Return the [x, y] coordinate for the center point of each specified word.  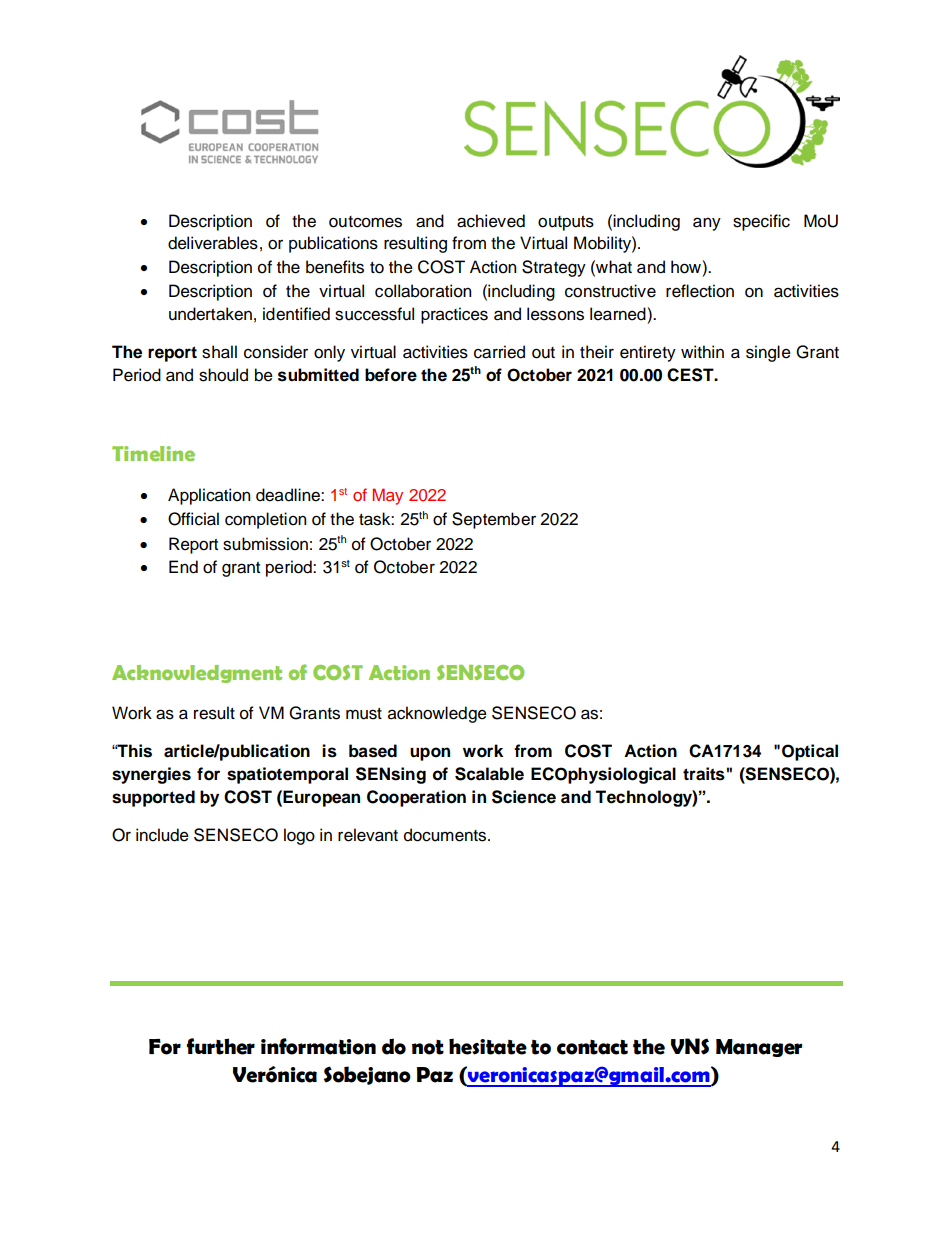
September [494, 520]
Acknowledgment [197, 674]
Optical [810, 752]
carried [499, 352]
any [707, 224]
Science [524, 797]
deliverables [213, 243]
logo [299, 836]
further [221, 1046]
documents [446, 835]
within [702, 351]
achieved [491, 221]
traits [704, 774]
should [223, 375]
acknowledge [437, 714]
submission [265, 544]
